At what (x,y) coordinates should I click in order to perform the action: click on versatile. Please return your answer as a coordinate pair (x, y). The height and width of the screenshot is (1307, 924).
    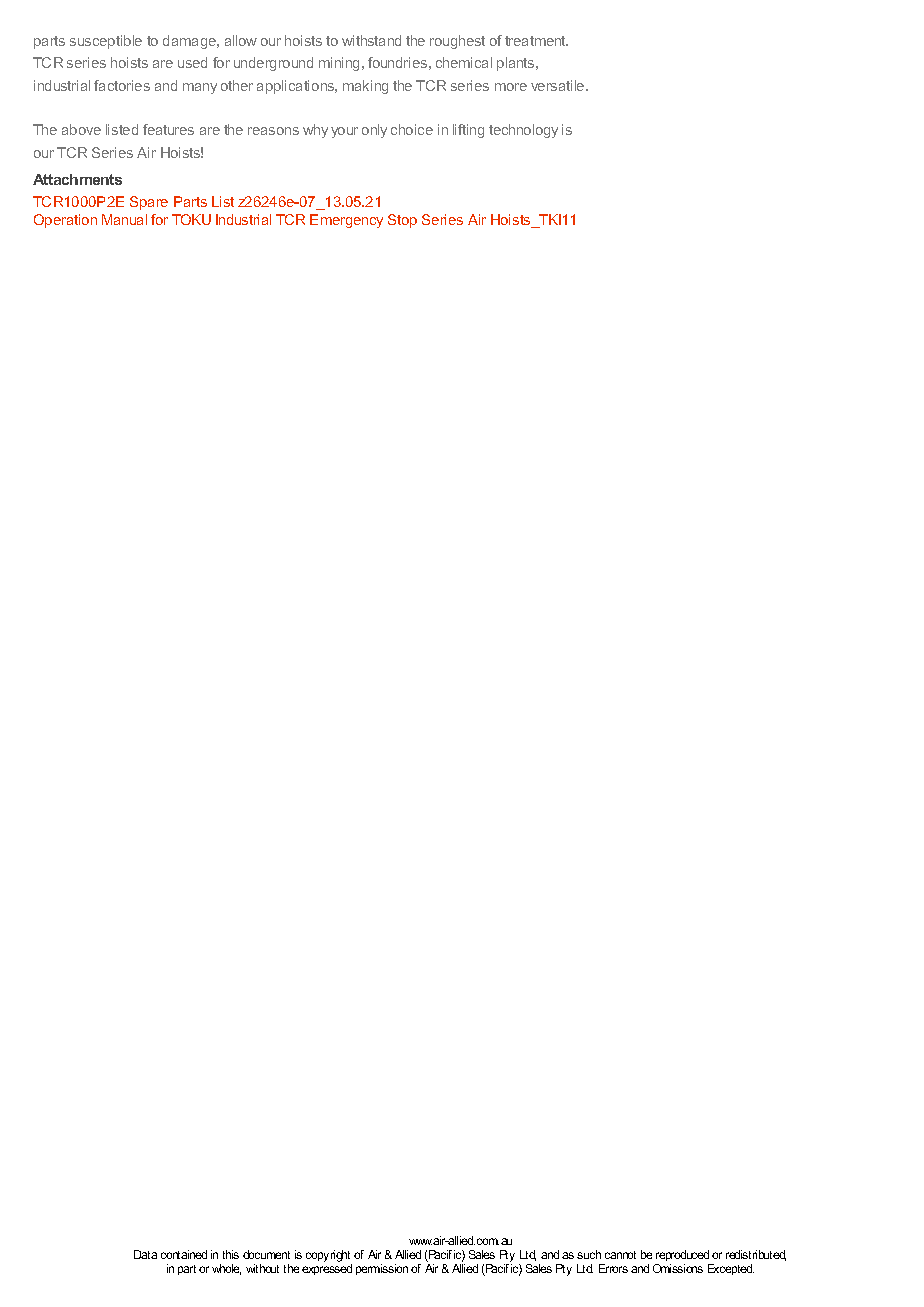
    Looking at the image, I should click on (559, 85).
